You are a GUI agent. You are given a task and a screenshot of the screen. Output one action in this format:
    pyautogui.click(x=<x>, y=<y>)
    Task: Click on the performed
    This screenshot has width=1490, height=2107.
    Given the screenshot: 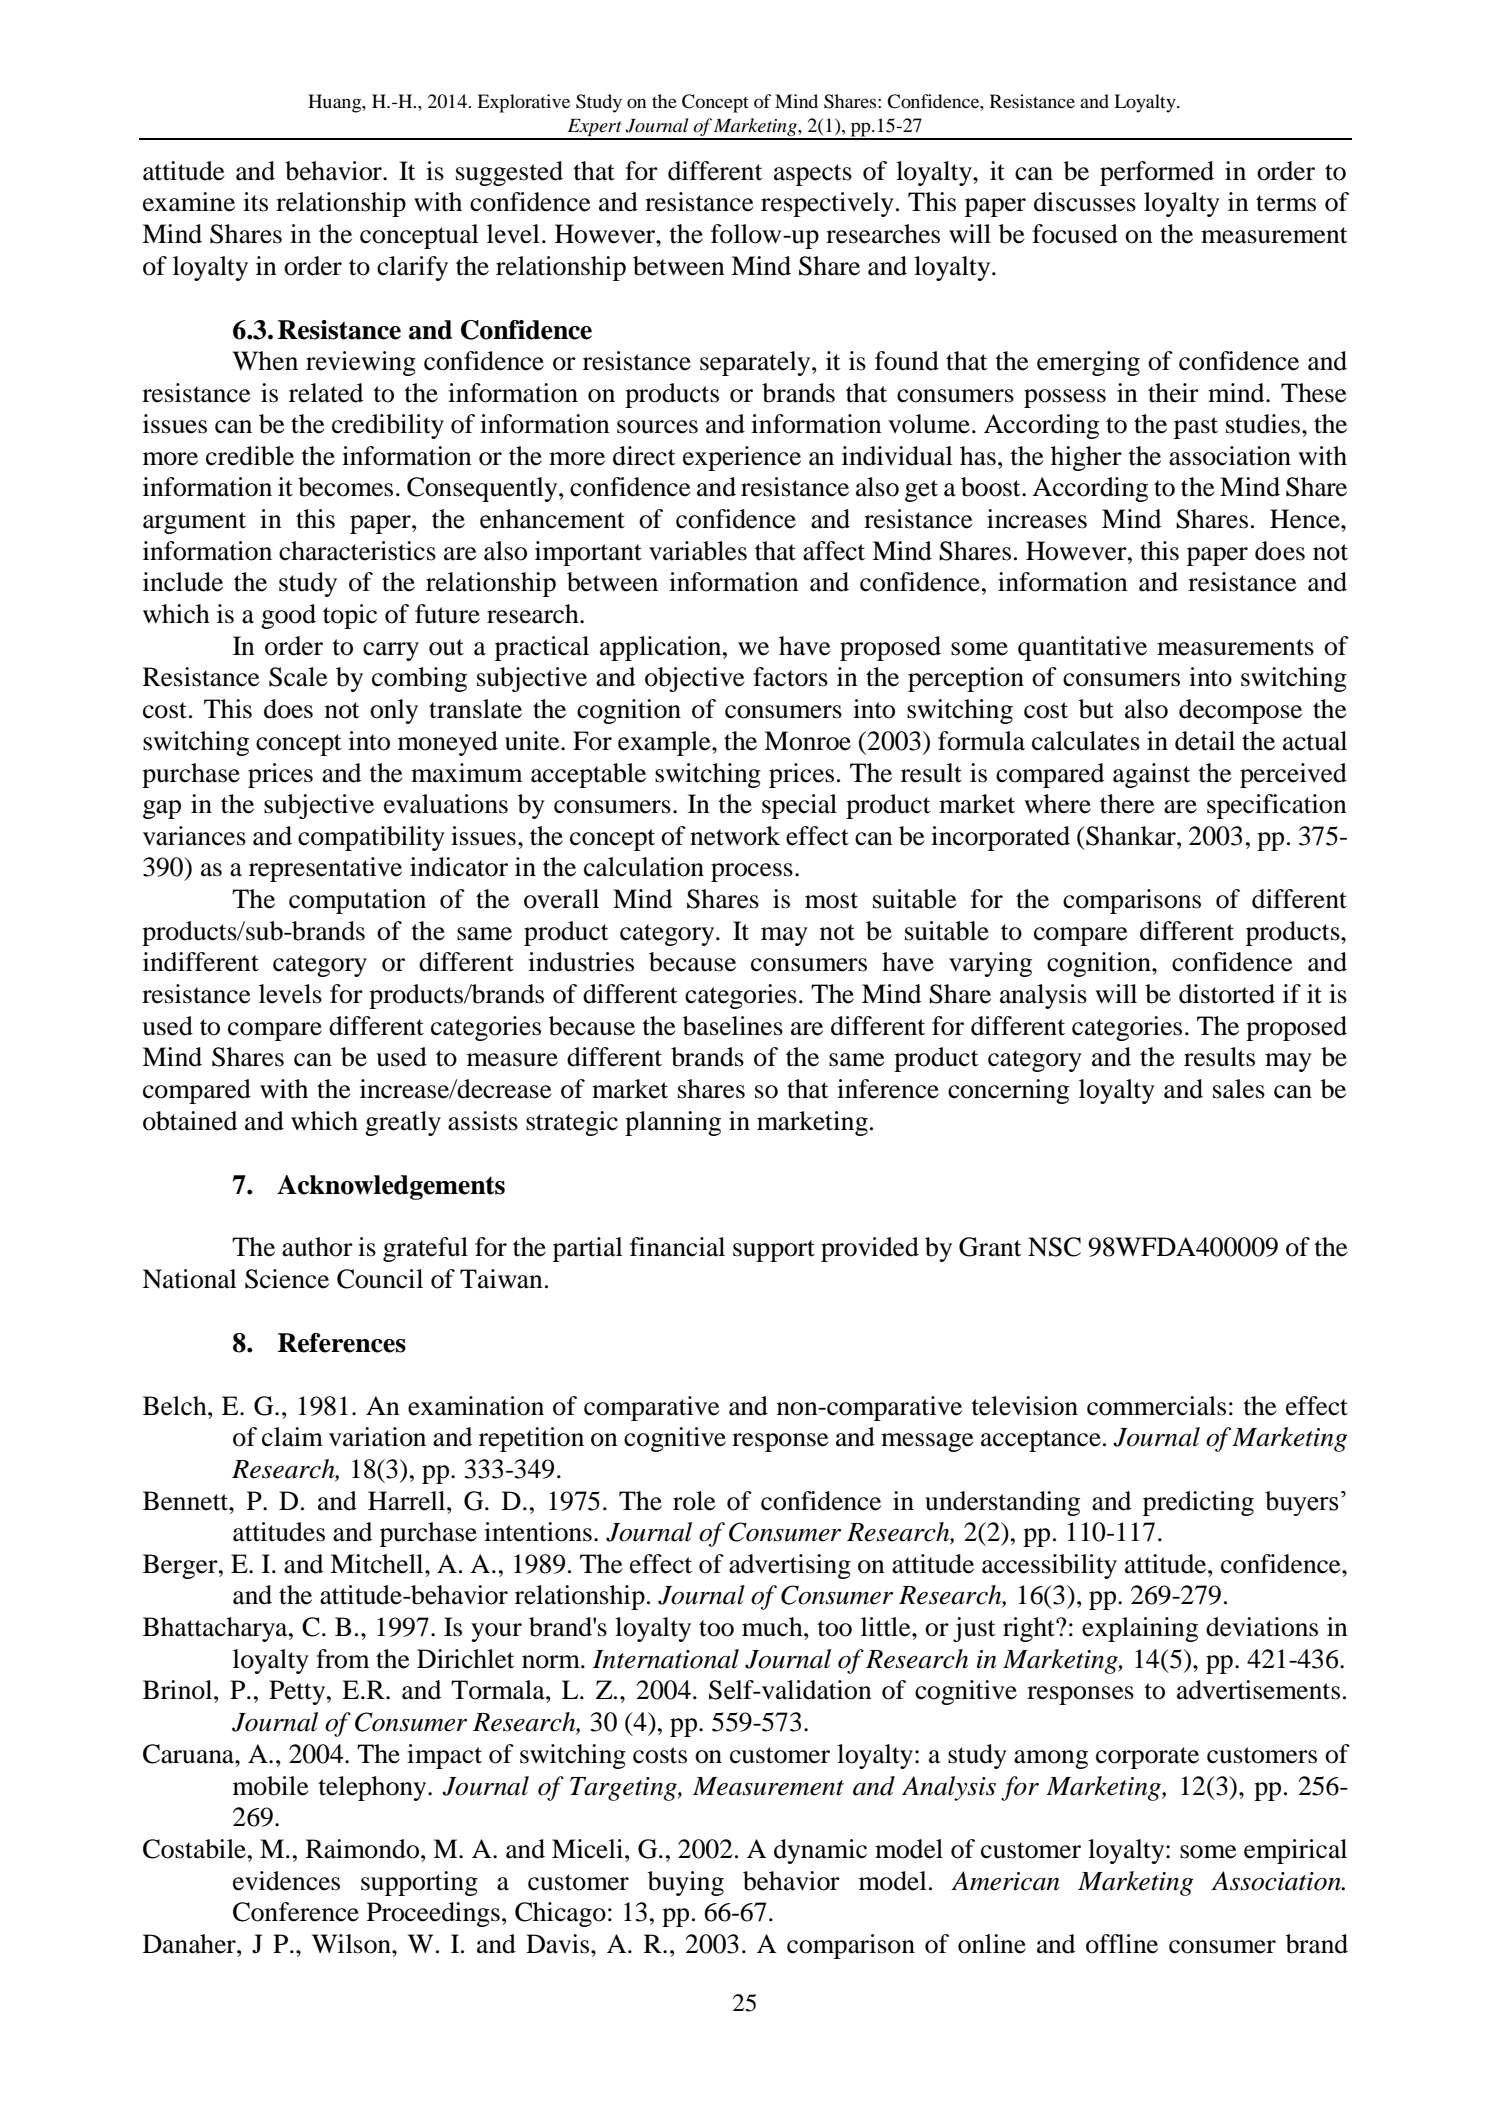 What is the action you would take?
    pyautogui.click(x=1157, y=173)
